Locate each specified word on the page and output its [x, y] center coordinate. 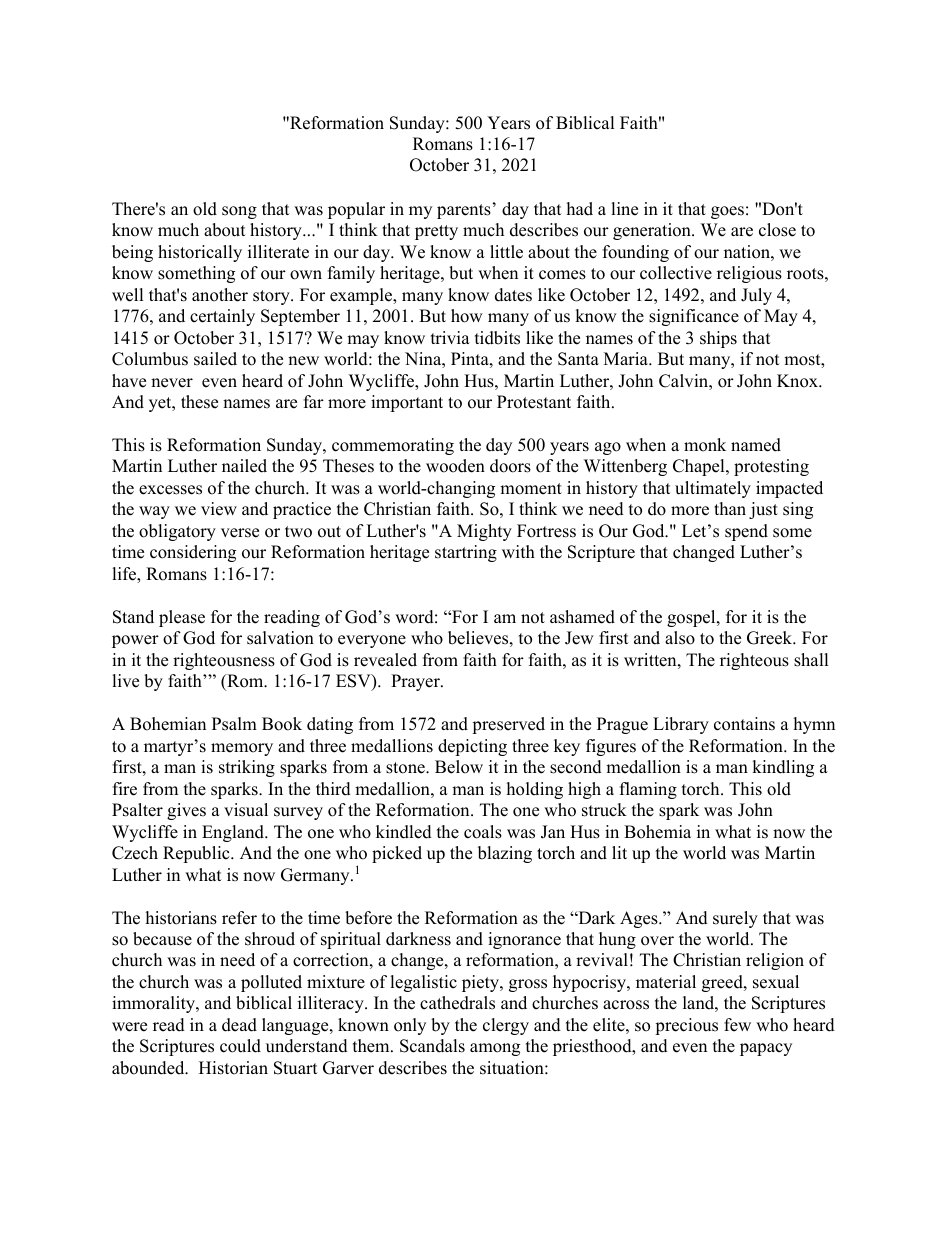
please [182, 618]
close [777, 230]
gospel [692, 618]
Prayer [416, 682]
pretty [436, 232]
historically [200, 253]
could [240, 1046]
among [495, 1049]
